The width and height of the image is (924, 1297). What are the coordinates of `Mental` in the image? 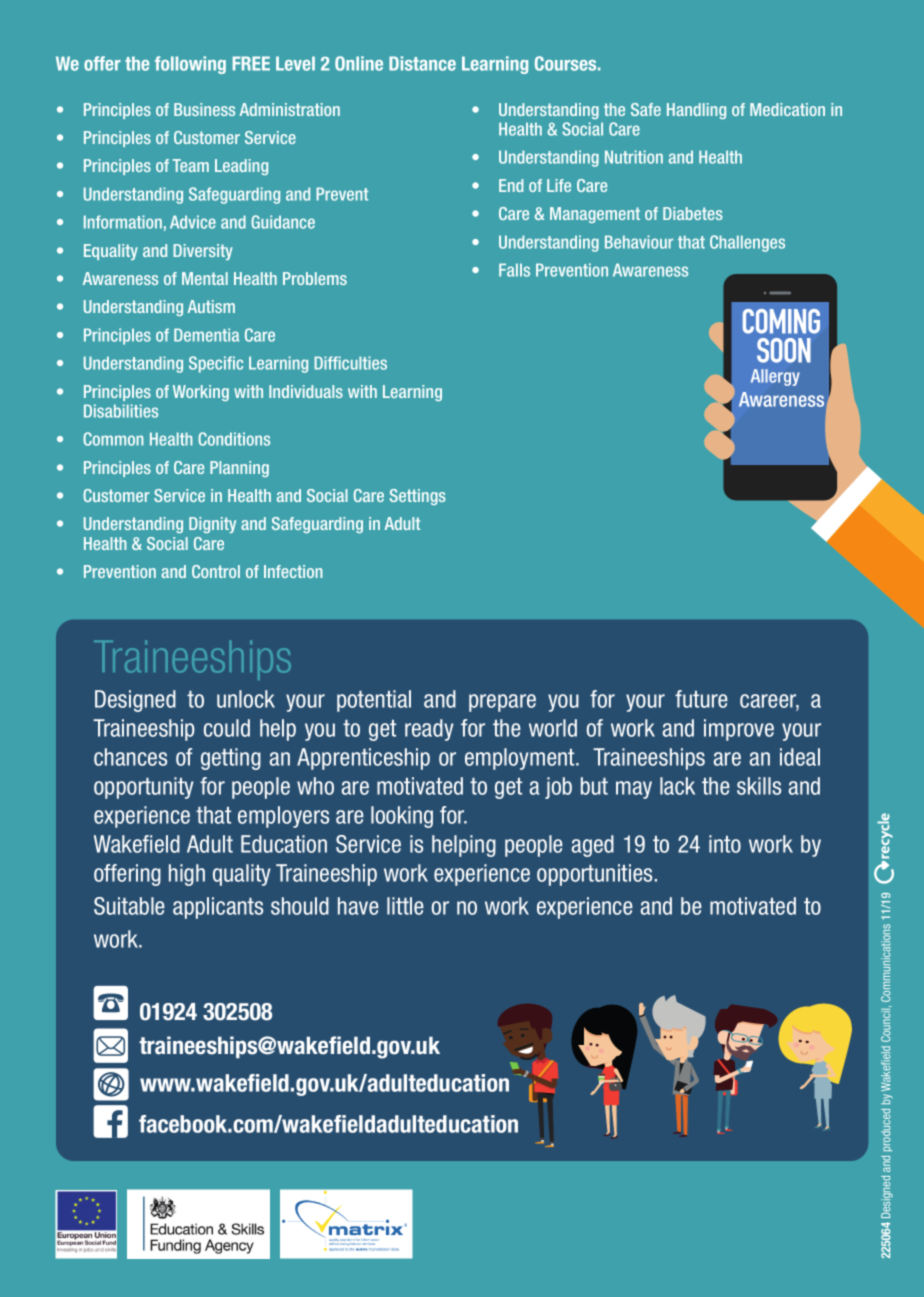 It's located at (205, 278).
